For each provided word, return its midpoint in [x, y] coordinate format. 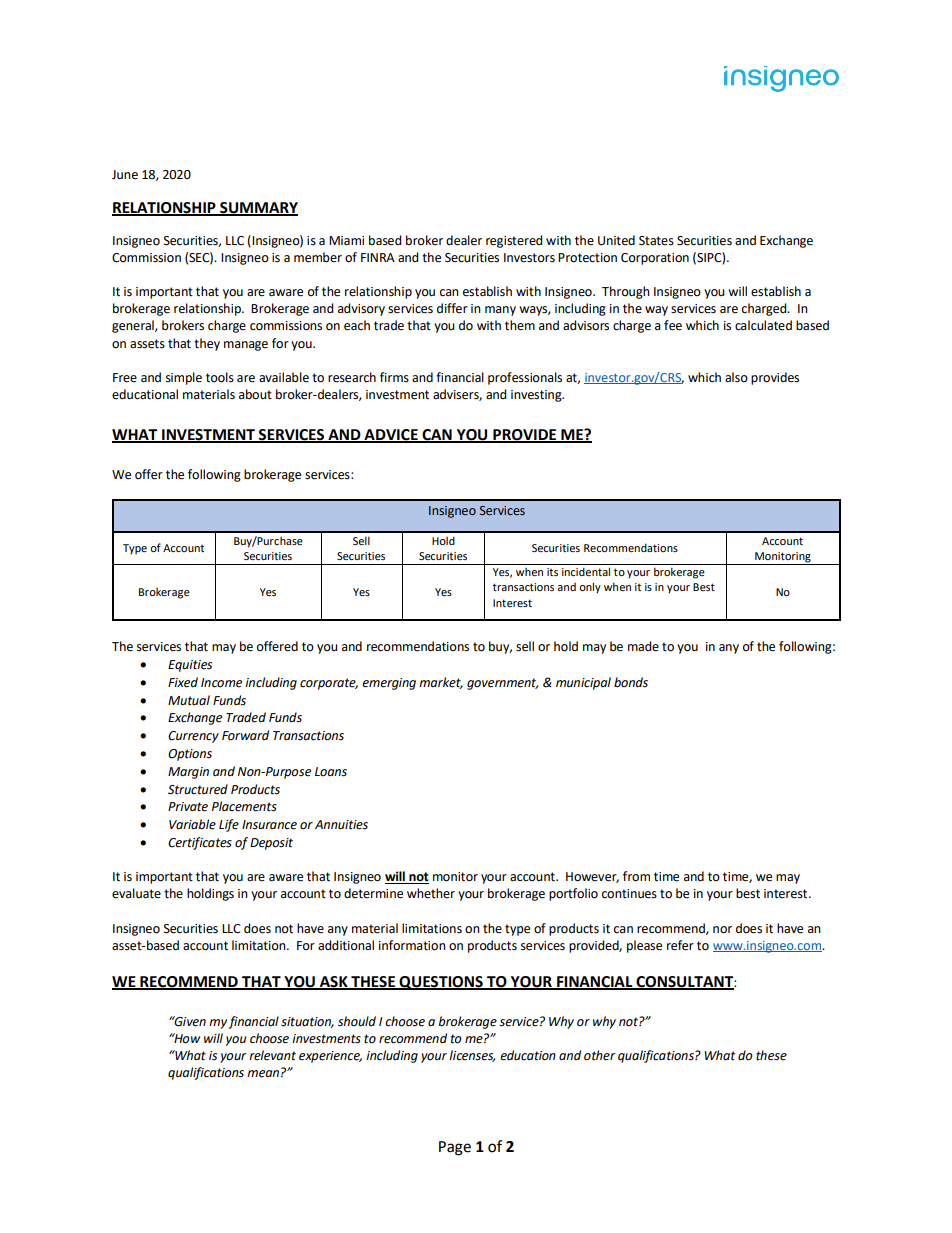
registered [514, 241]
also [736, 377]
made [643, 646]
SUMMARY [258, 209]
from [636, 876]
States [656, 241]
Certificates [200, 843]
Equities [190, 666]
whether [431, 893]
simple [184, 378]
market [441, 683]
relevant [272, 1055]
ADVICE [391, 436]
